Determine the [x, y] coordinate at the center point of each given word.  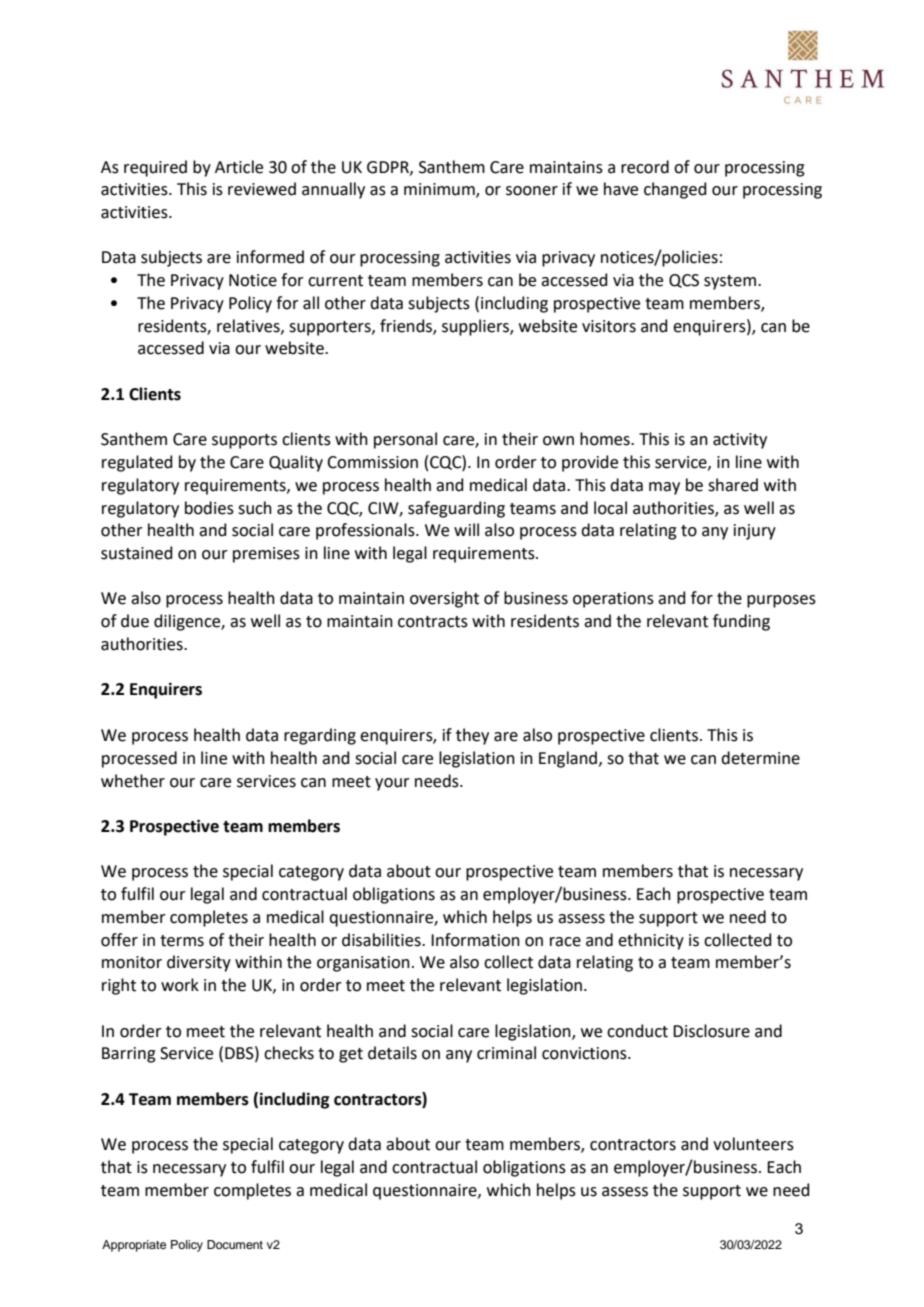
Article [239, 167]
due [135, 621]
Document [235, 1244]
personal [405, 440]
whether [133, 781]
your [392, 784]
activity [740, 441]
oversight [444, 599]
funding [741, 622]
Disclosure [711, 1031]
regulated [137, 463]
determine [760, 758]
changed [675, 190]
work [180, 985]
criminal [506, 1053]
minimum [440, 190]
